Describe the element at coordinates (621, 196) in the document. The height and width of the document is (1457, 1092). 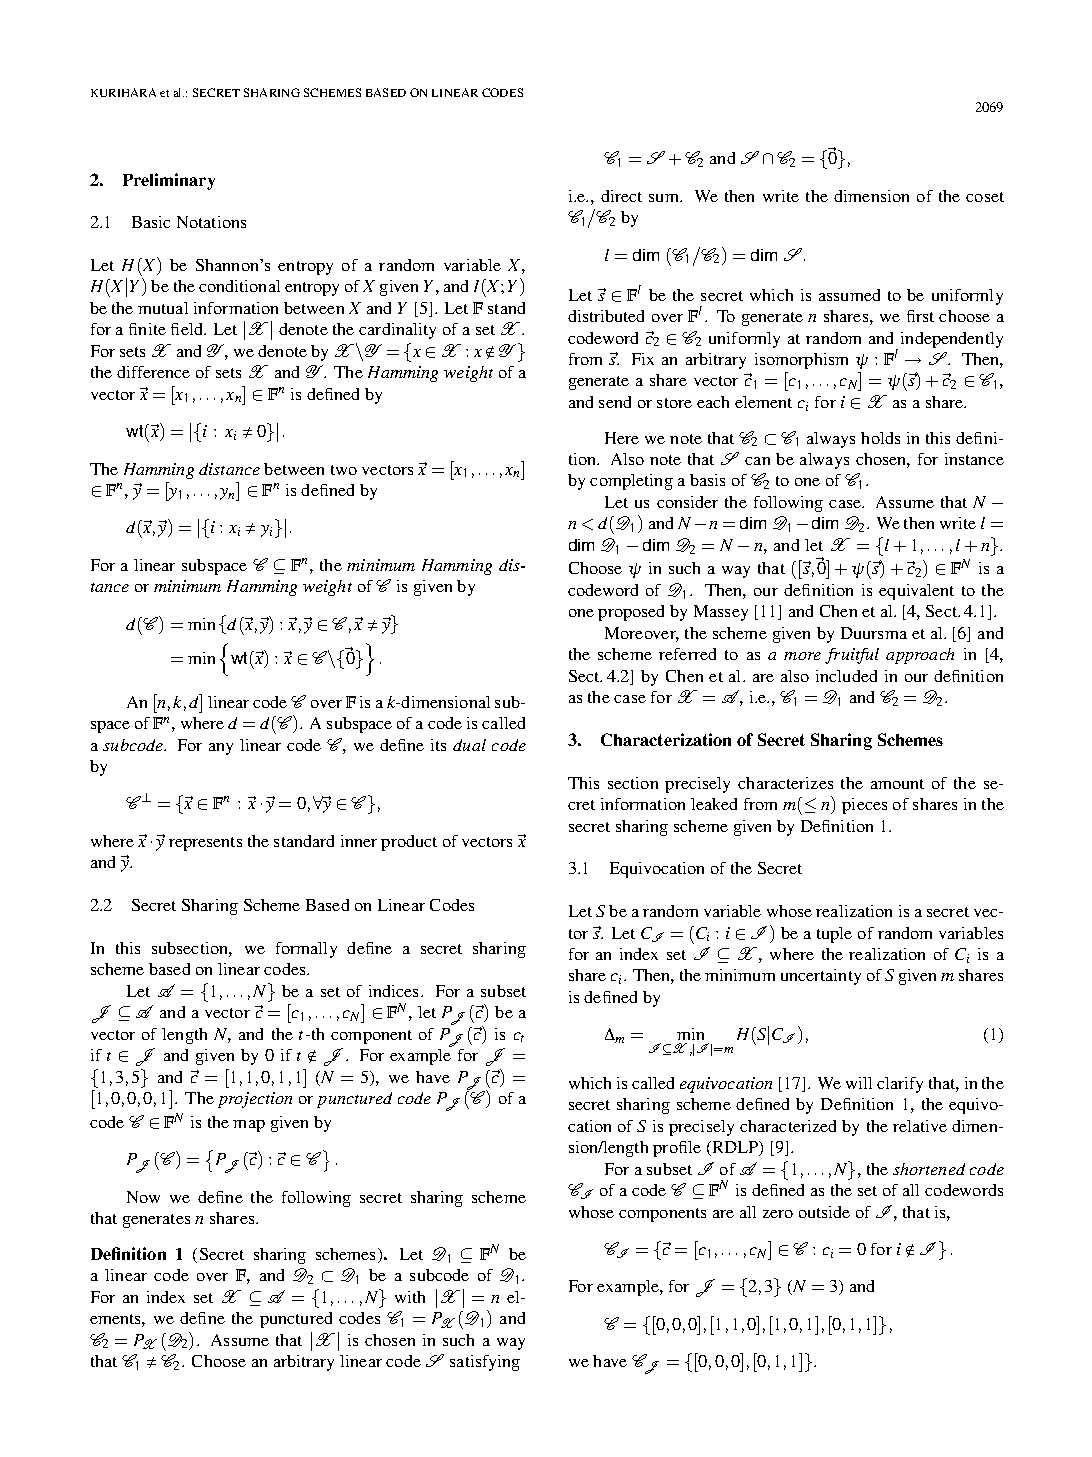
I see `direct` at that location.
